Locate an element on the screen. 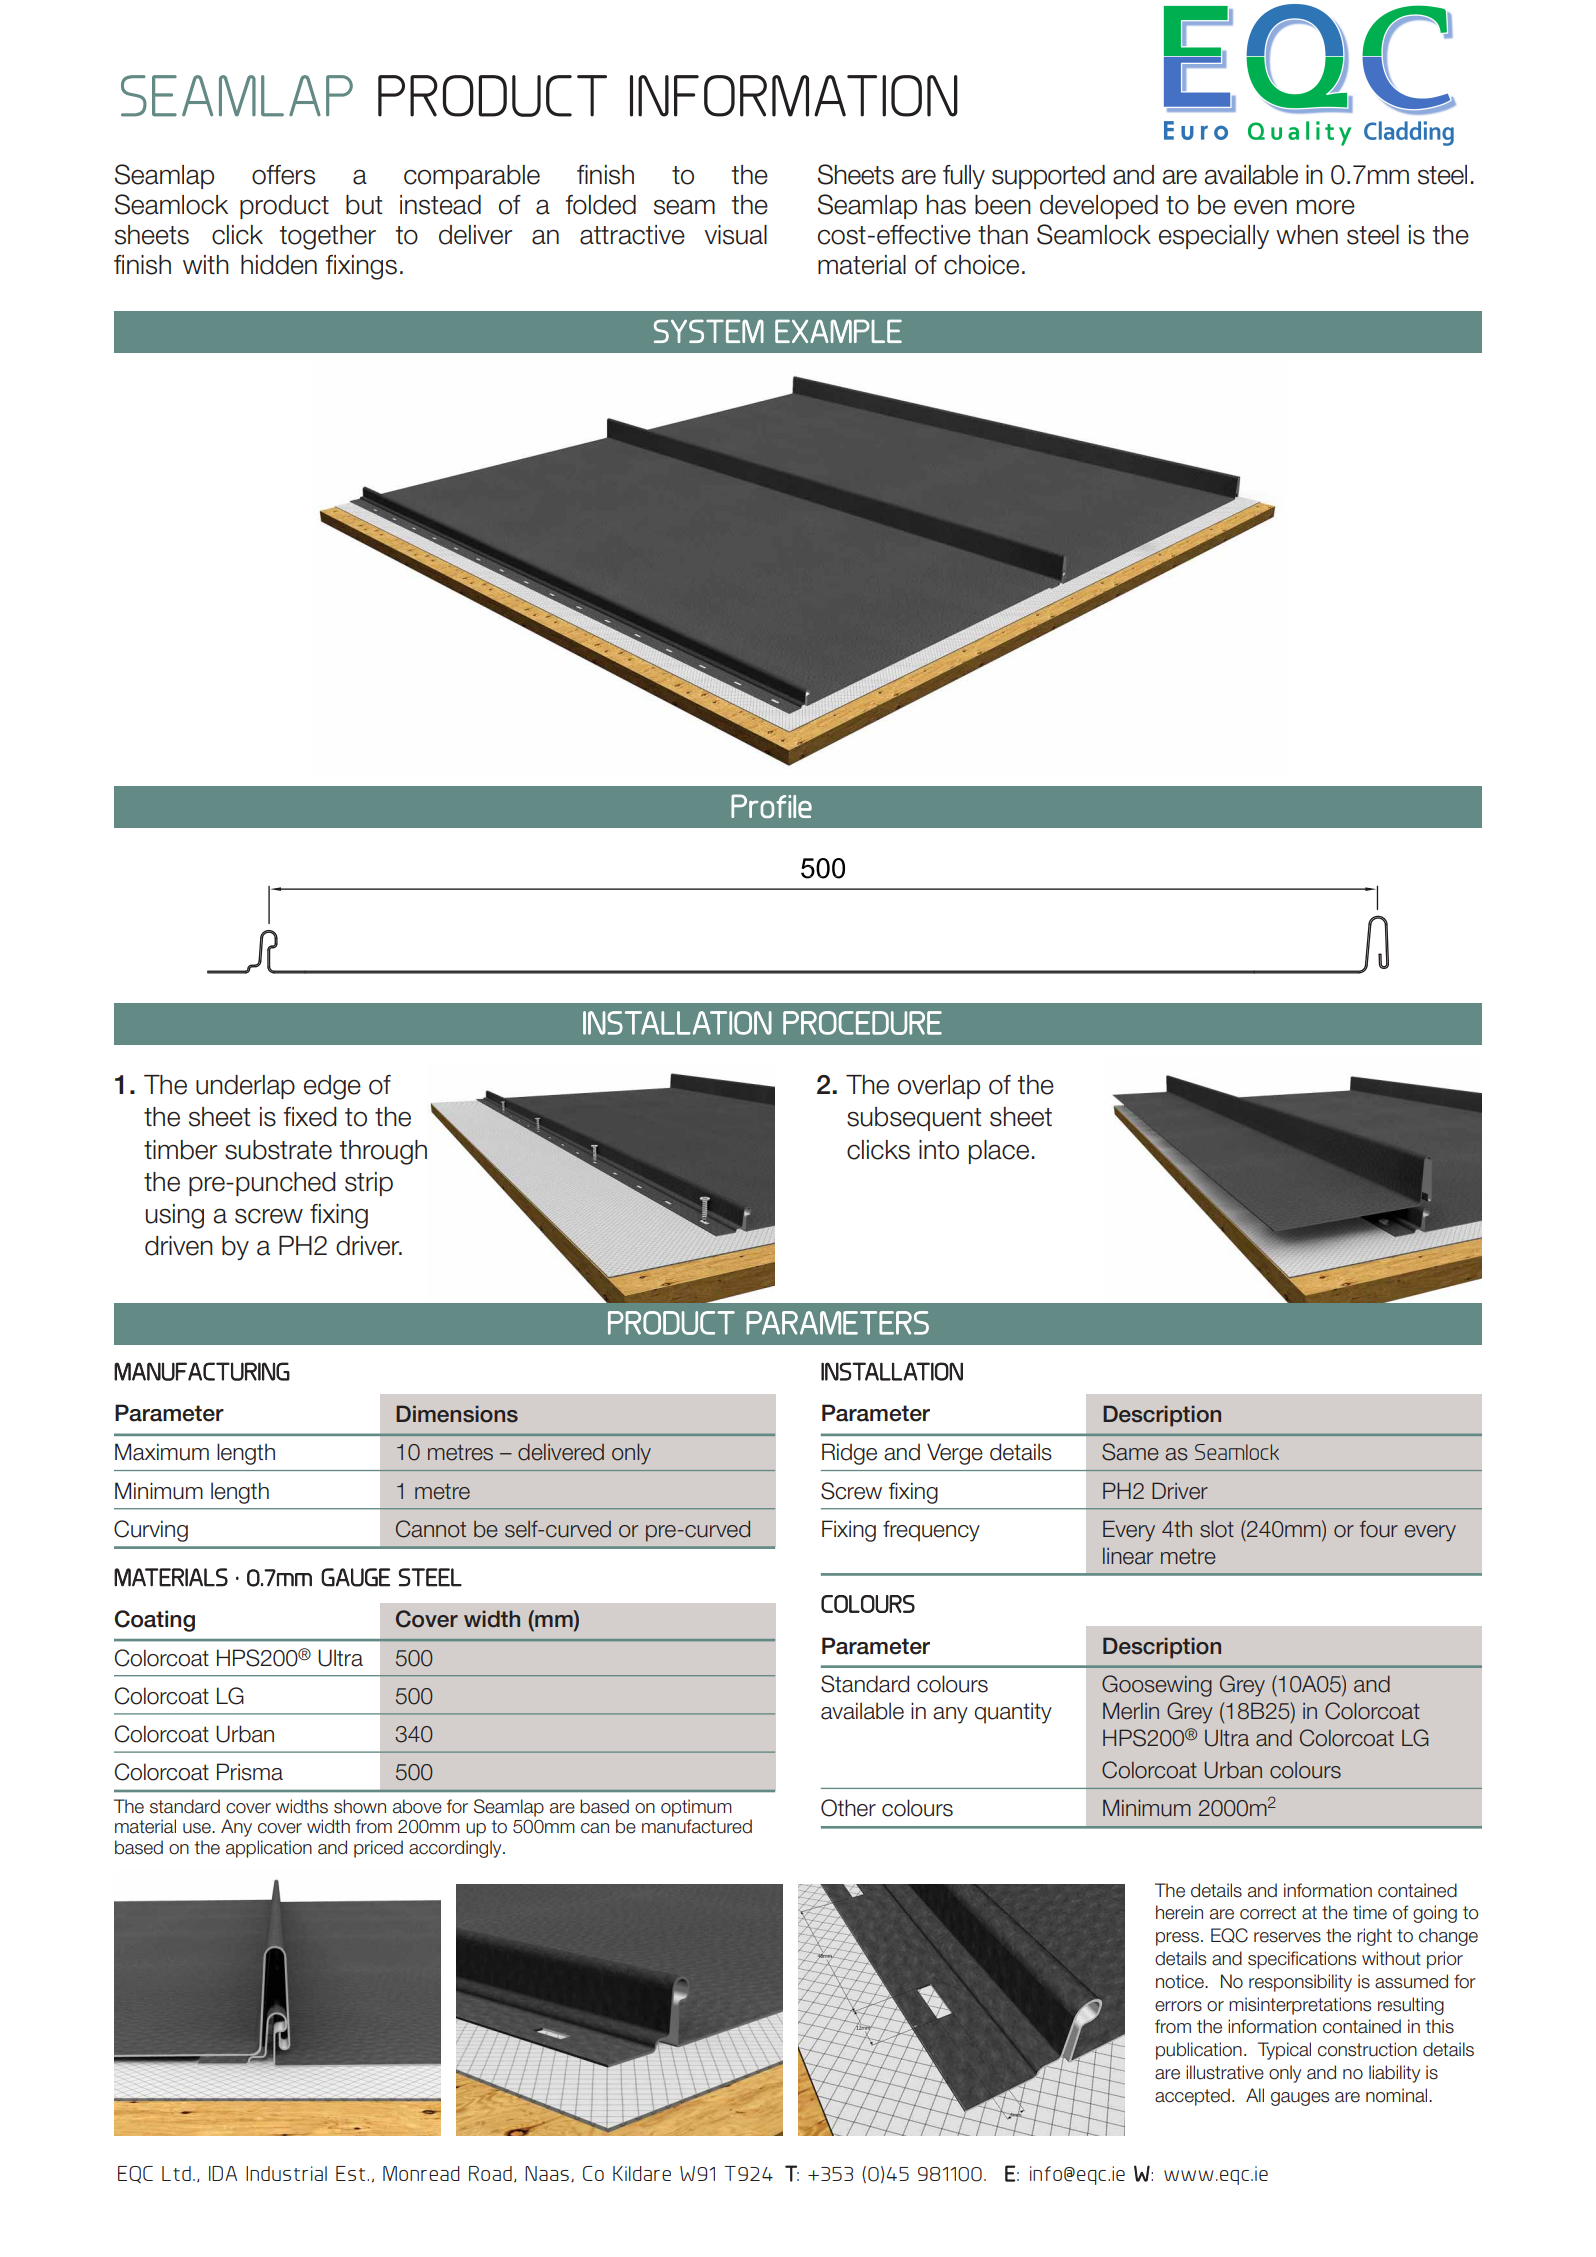  frequency is located at coordinates (931, 1531).
